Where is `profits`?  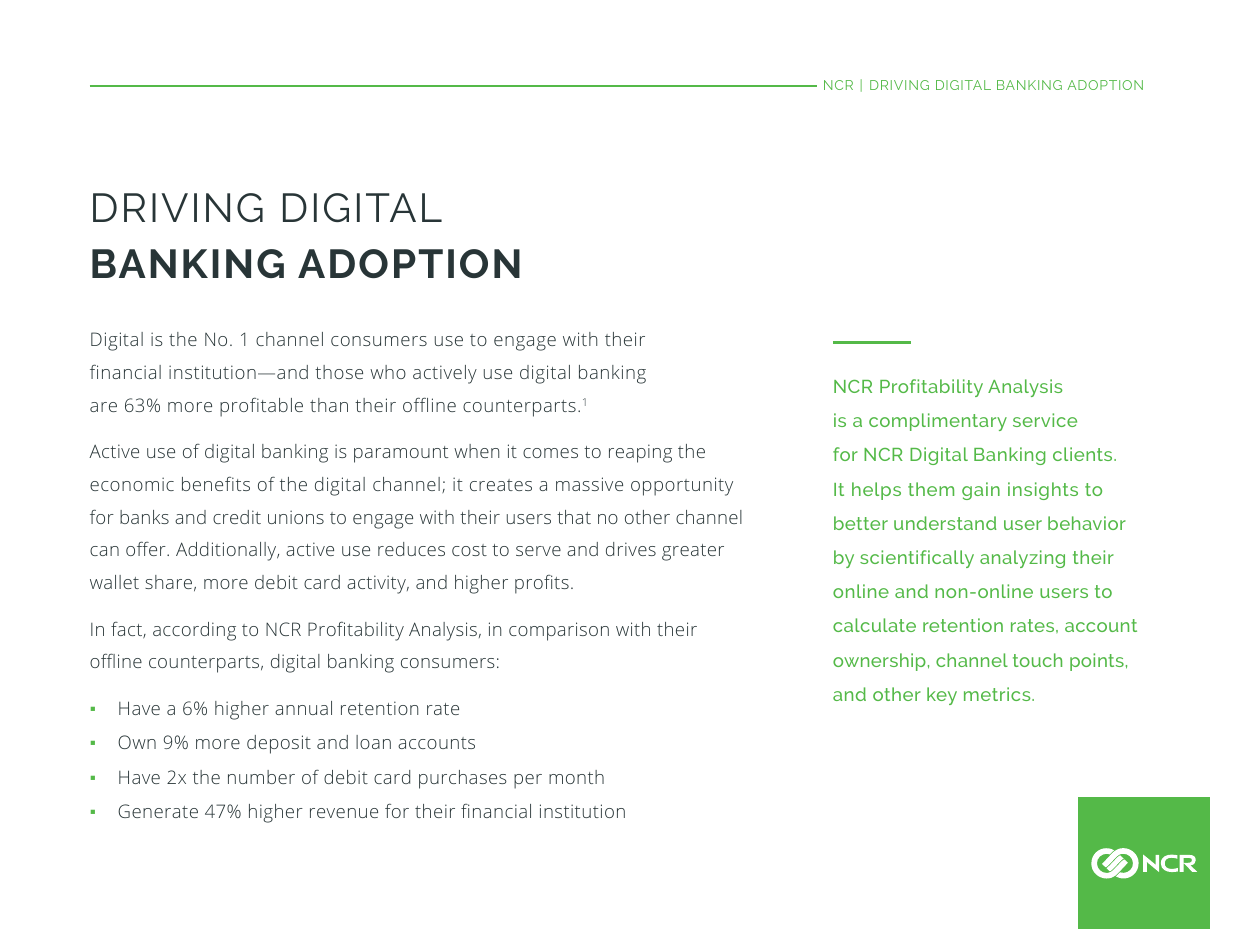
profits is located at coordinates (542, 584).
